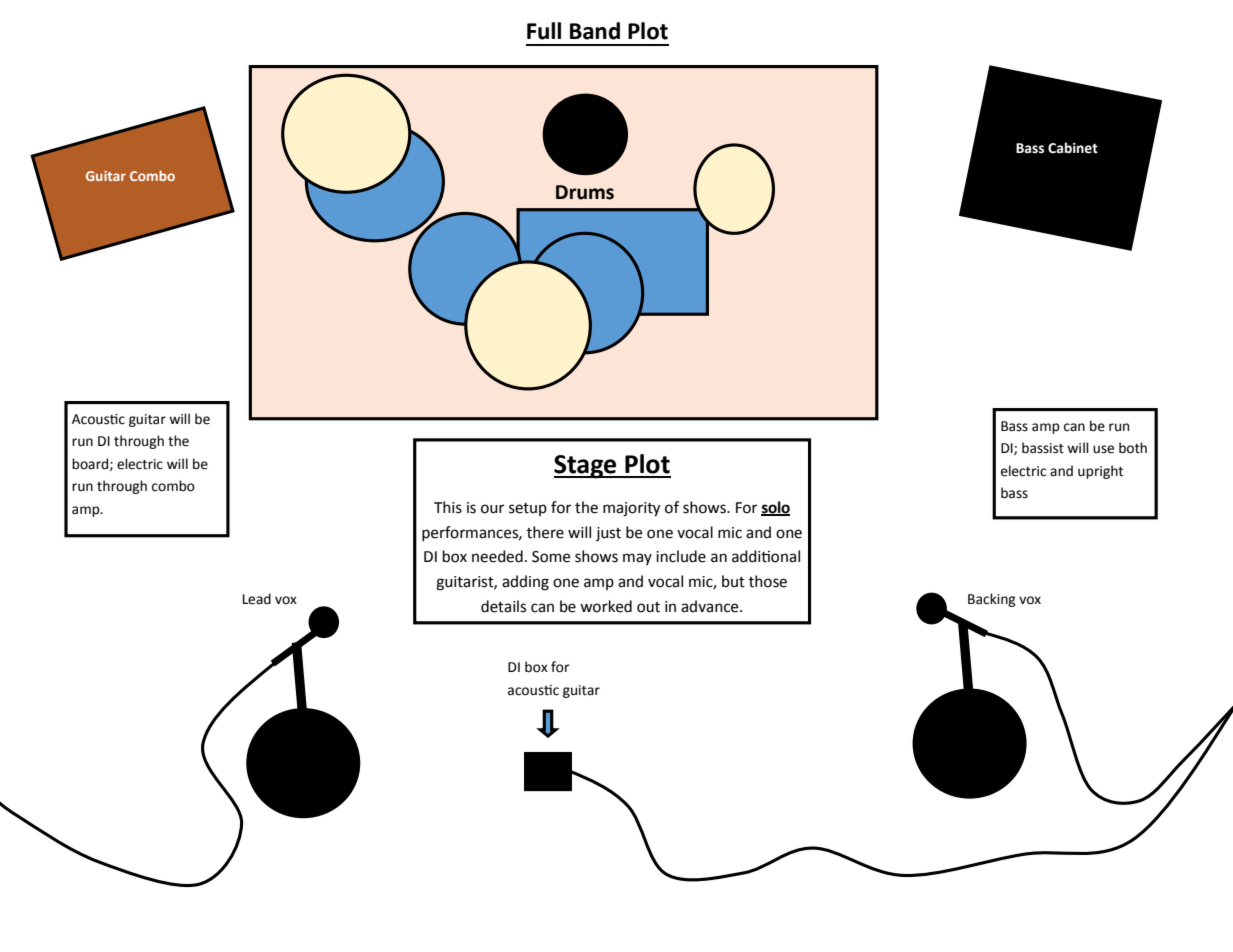 The height and width of the screenshot is (952, 1233). Describe the element at coordinates (585, 192) in the screenshot. I see `Drums` at that location.
